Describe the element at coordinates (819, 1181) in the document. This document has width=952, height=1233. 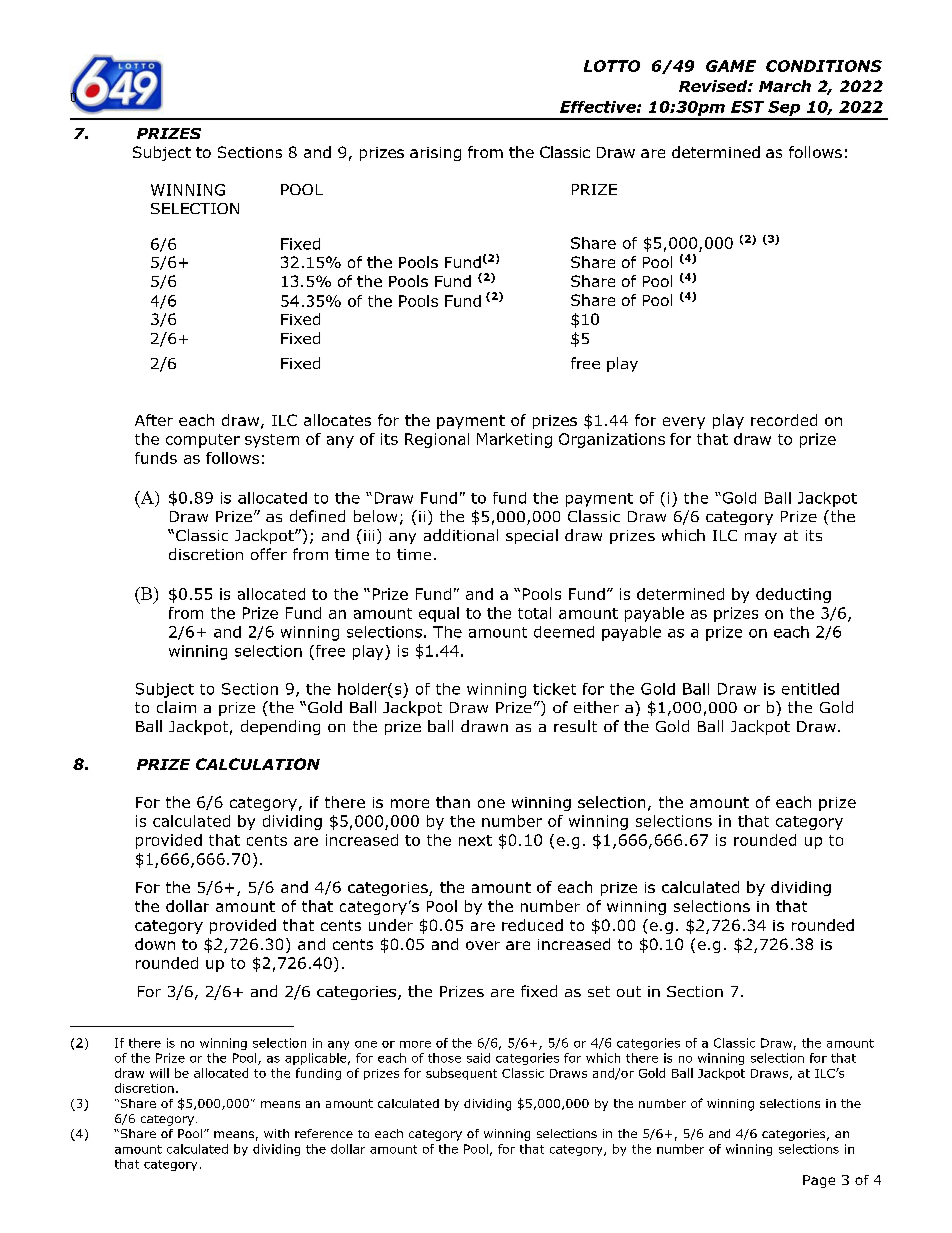
I see `Page` at that location.
